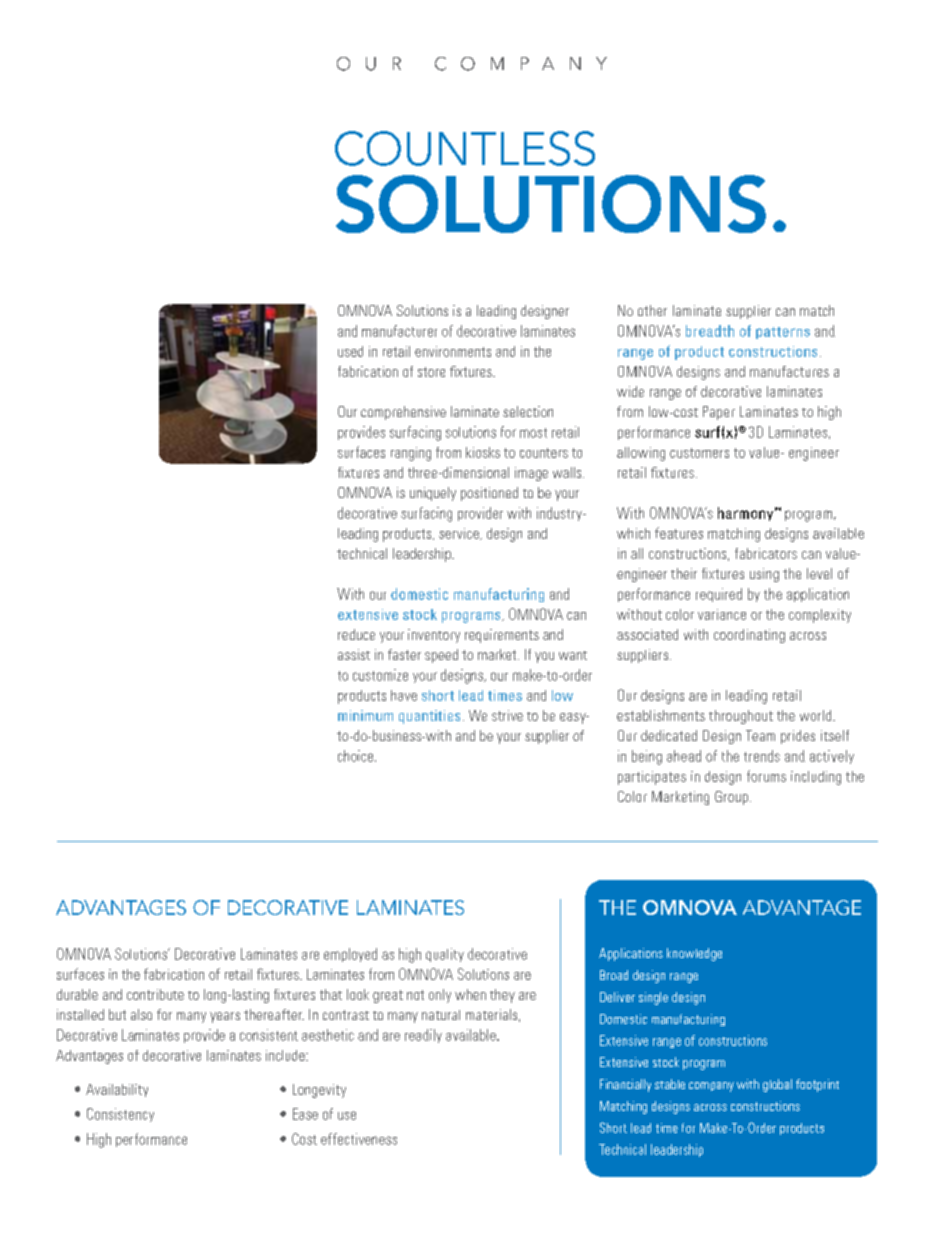  I want to click on manufacturer, so click(399, 331).
